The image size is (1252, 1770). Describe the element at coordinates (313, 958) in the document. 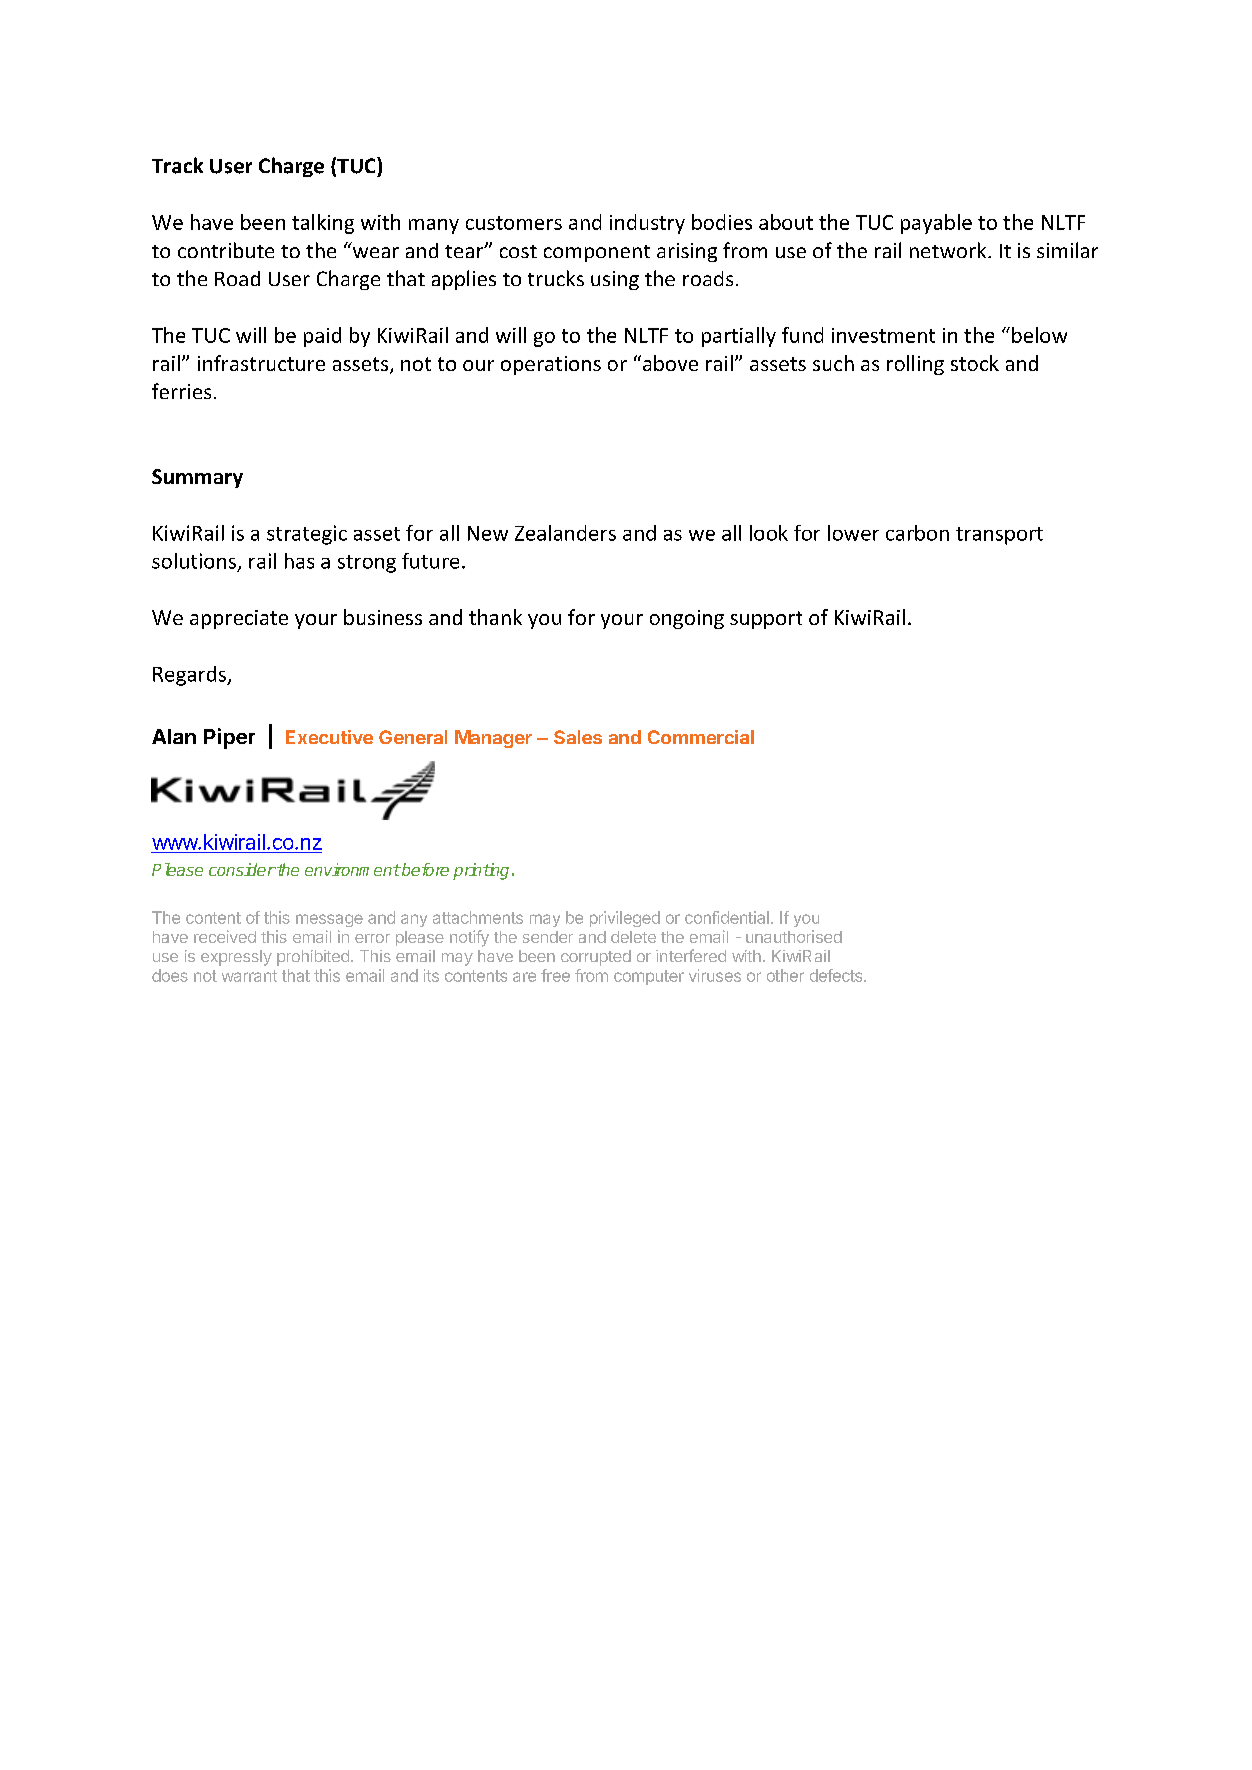

I see `prohibited` at that location.
